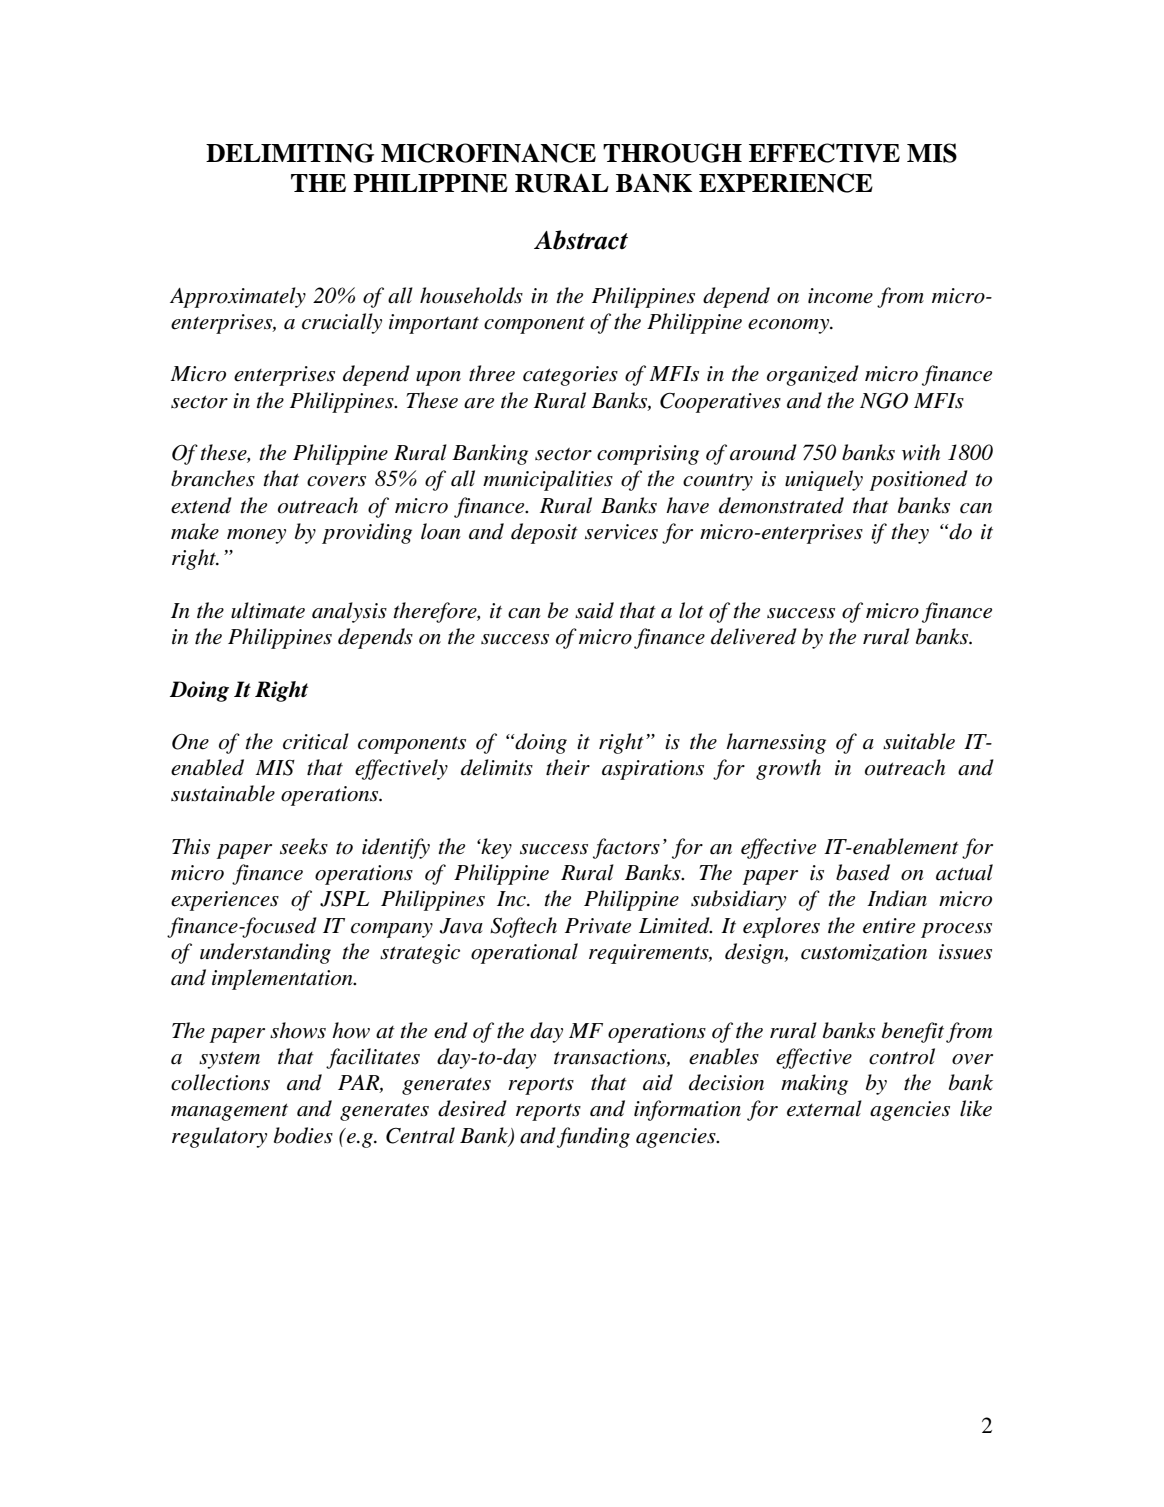 The height and width of the screenshot is (1507, 1164). What do you see at coordinates (884, 401) in the screenshot?
I see `NGO` at bounding box center [884, 401].
